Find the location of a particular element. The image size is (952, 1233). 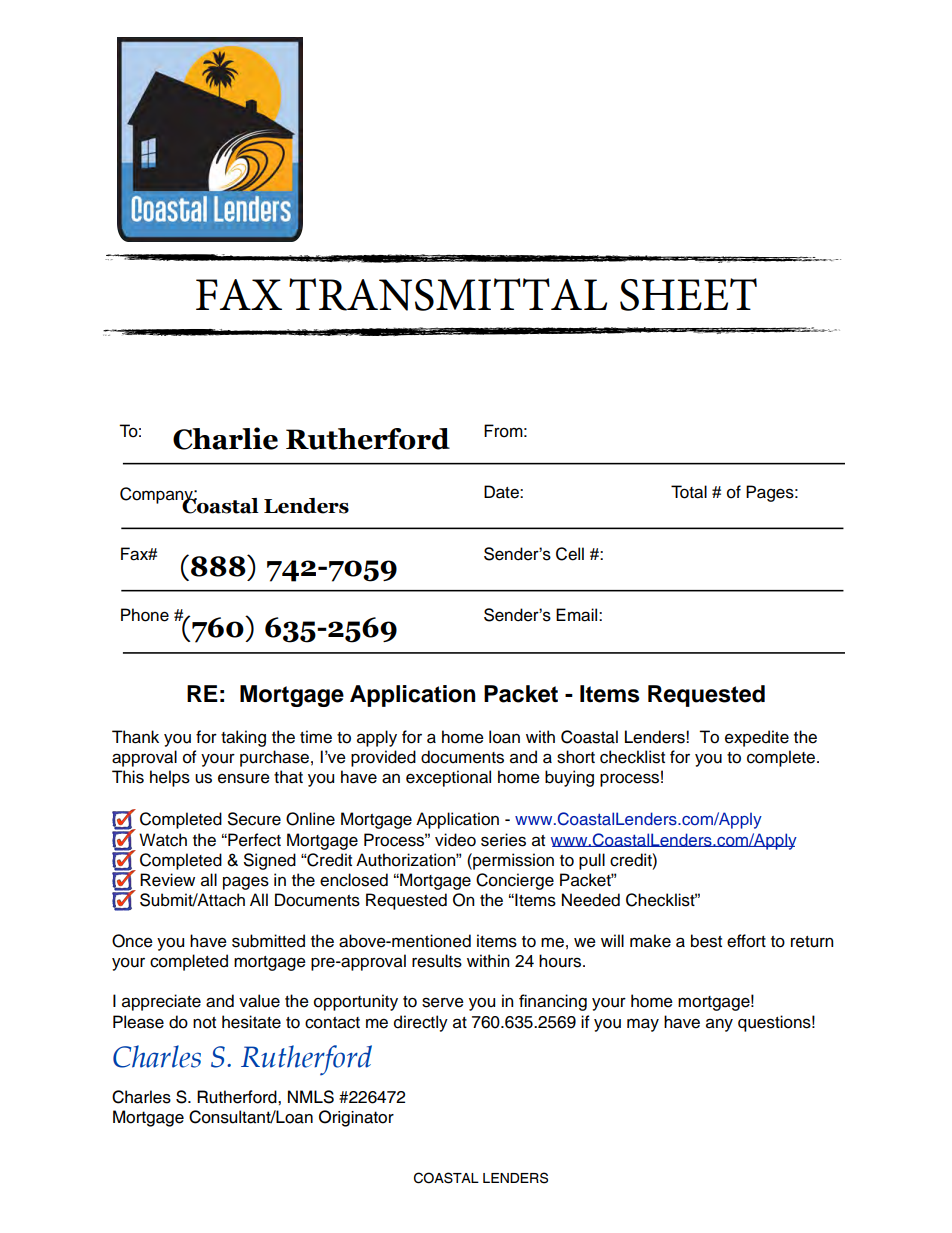

Total is located at coordinates (689, 492).
